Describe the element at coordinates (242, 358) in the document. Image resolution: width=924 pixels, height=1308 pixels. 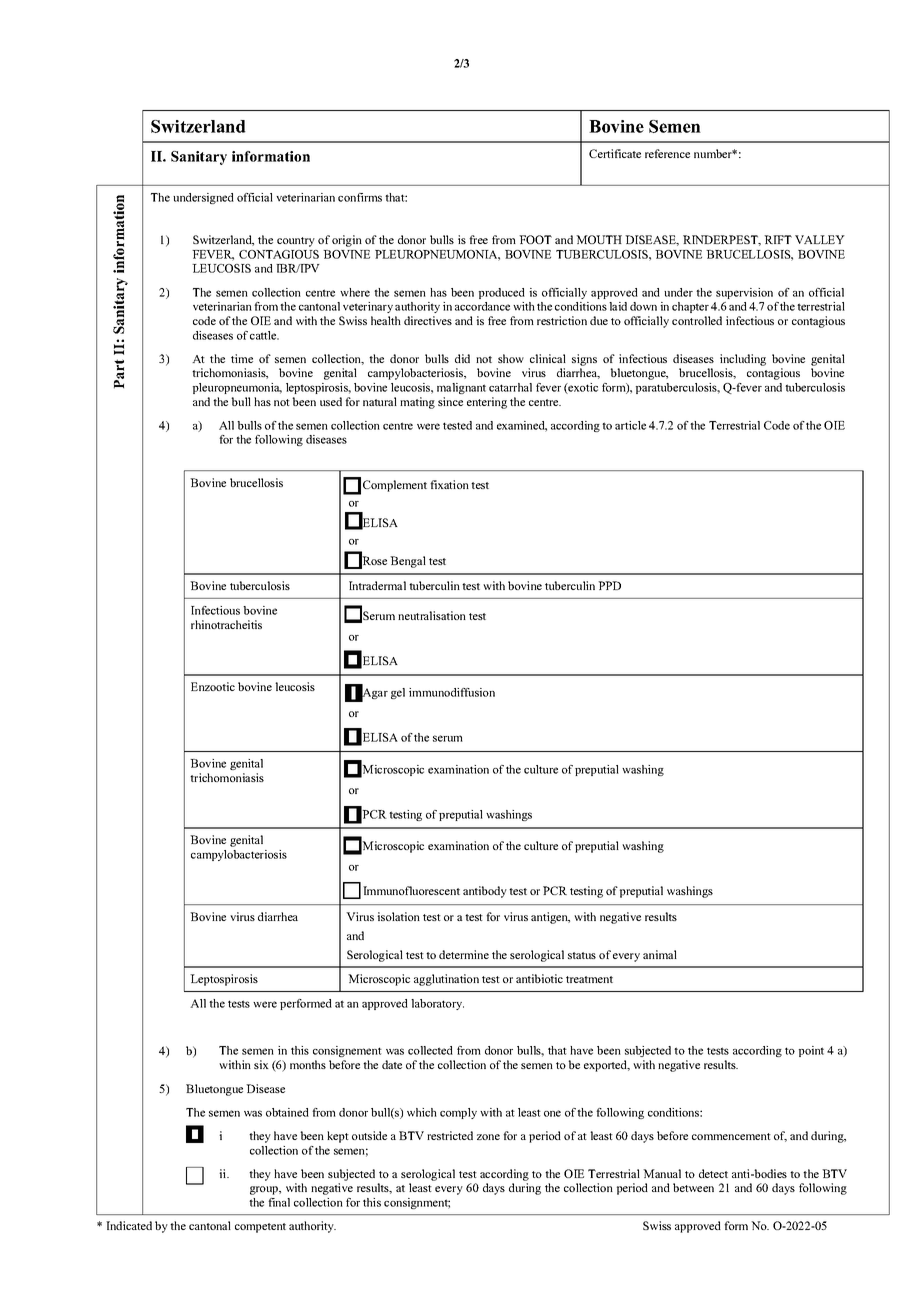
I see `time` at that location.
